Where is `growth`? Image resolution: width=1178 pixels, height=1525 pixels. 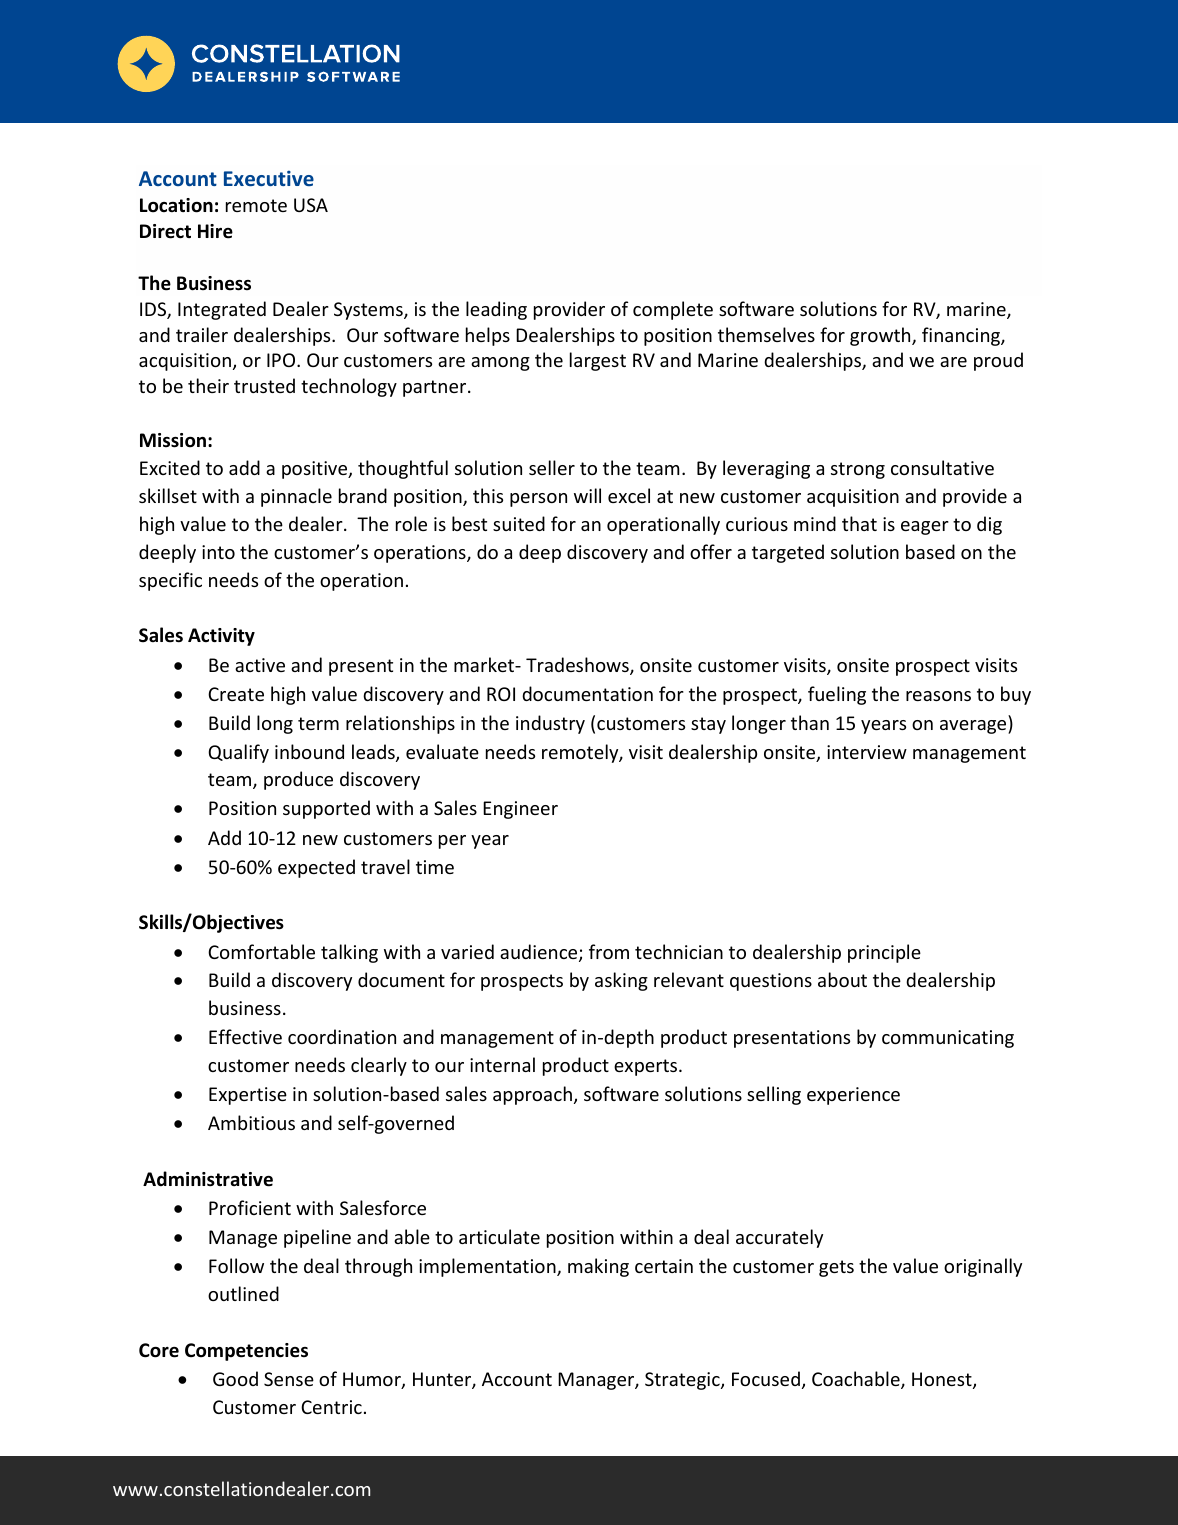
growth is located at coordinates (881, 336).
